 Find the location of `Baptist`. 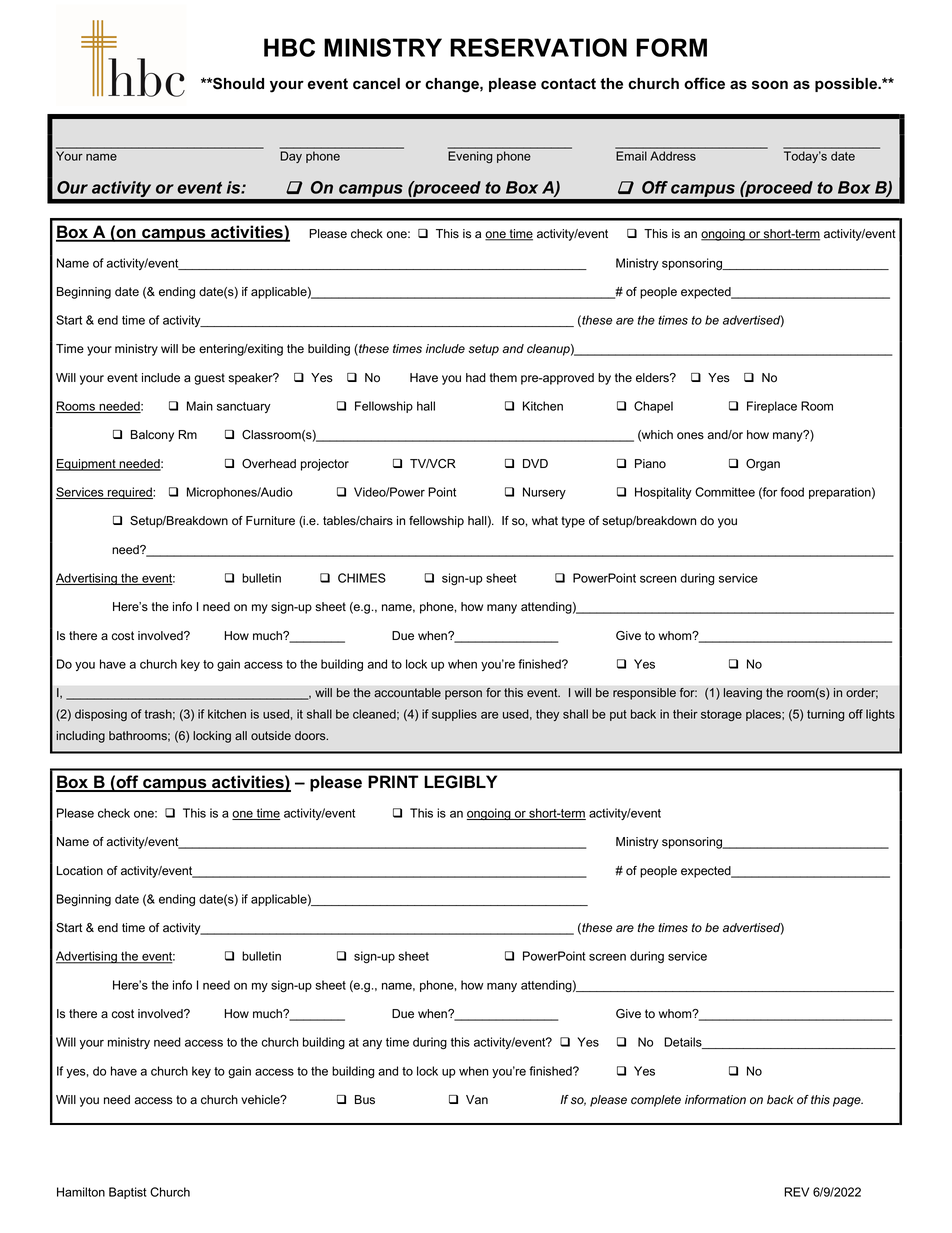

Baptist is located at coordinates (128, 1193).
